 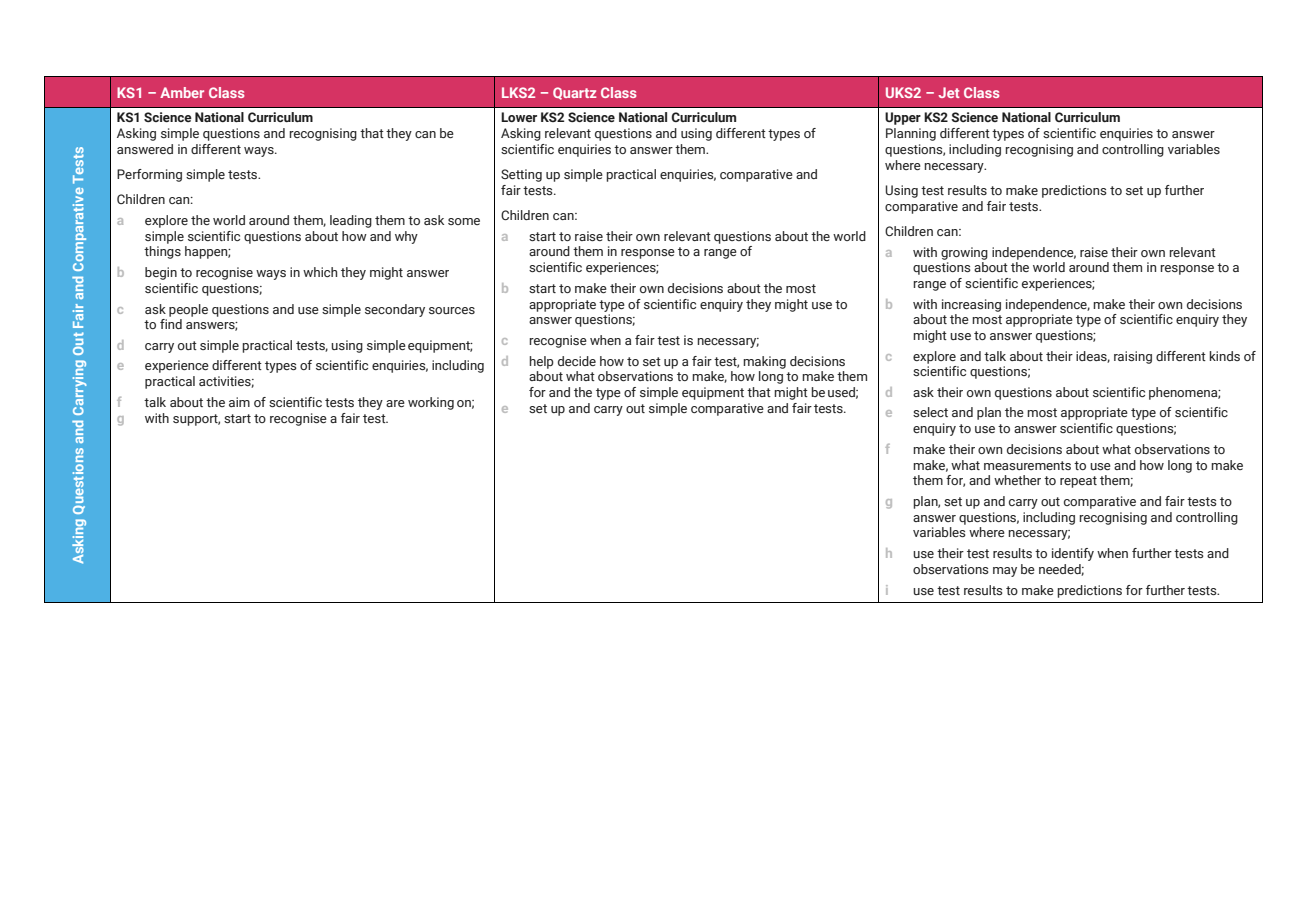 I want to click on measurements, so click(x=1027, y=465).
